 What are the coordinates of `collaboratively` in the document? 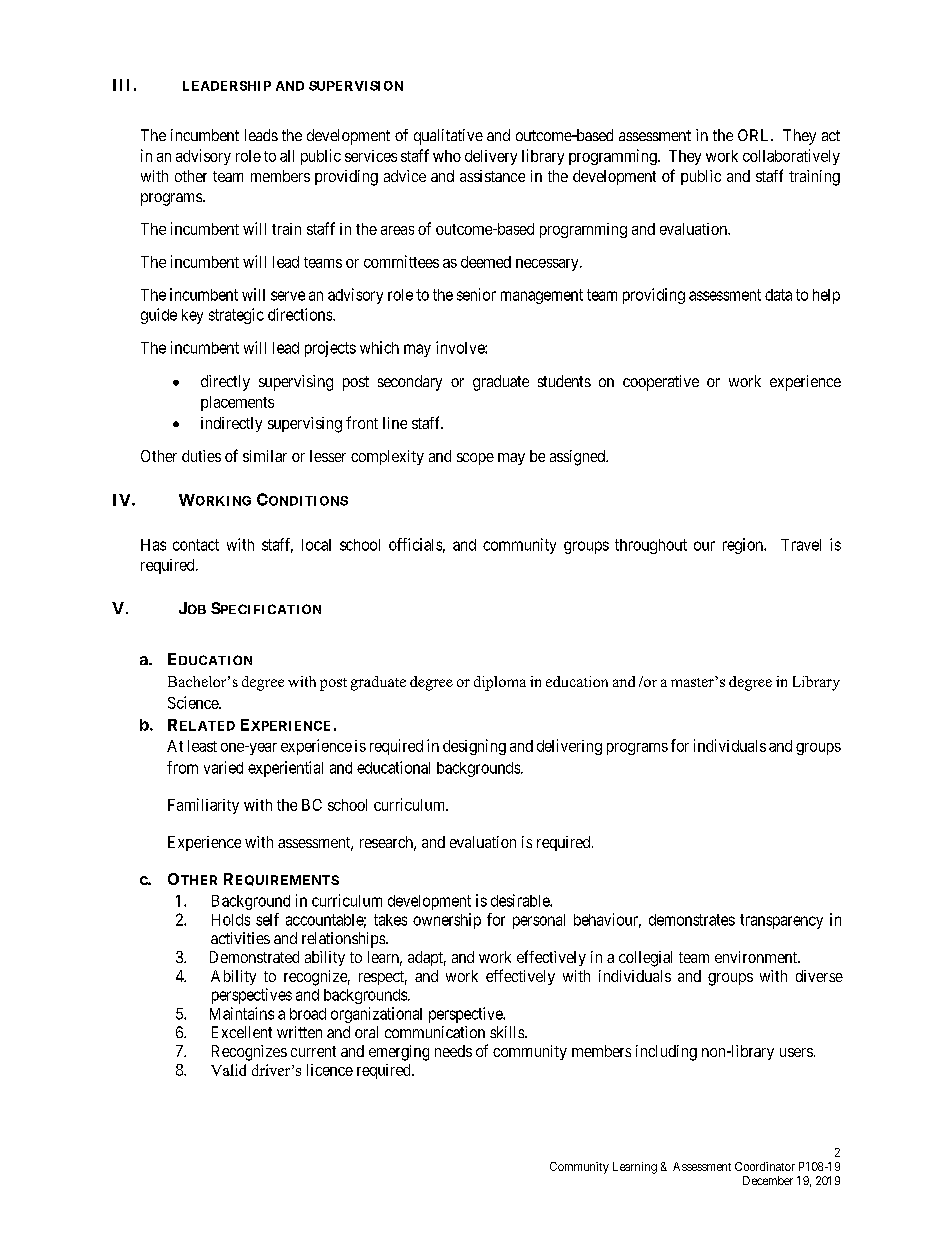 It's located at (791, 157).
